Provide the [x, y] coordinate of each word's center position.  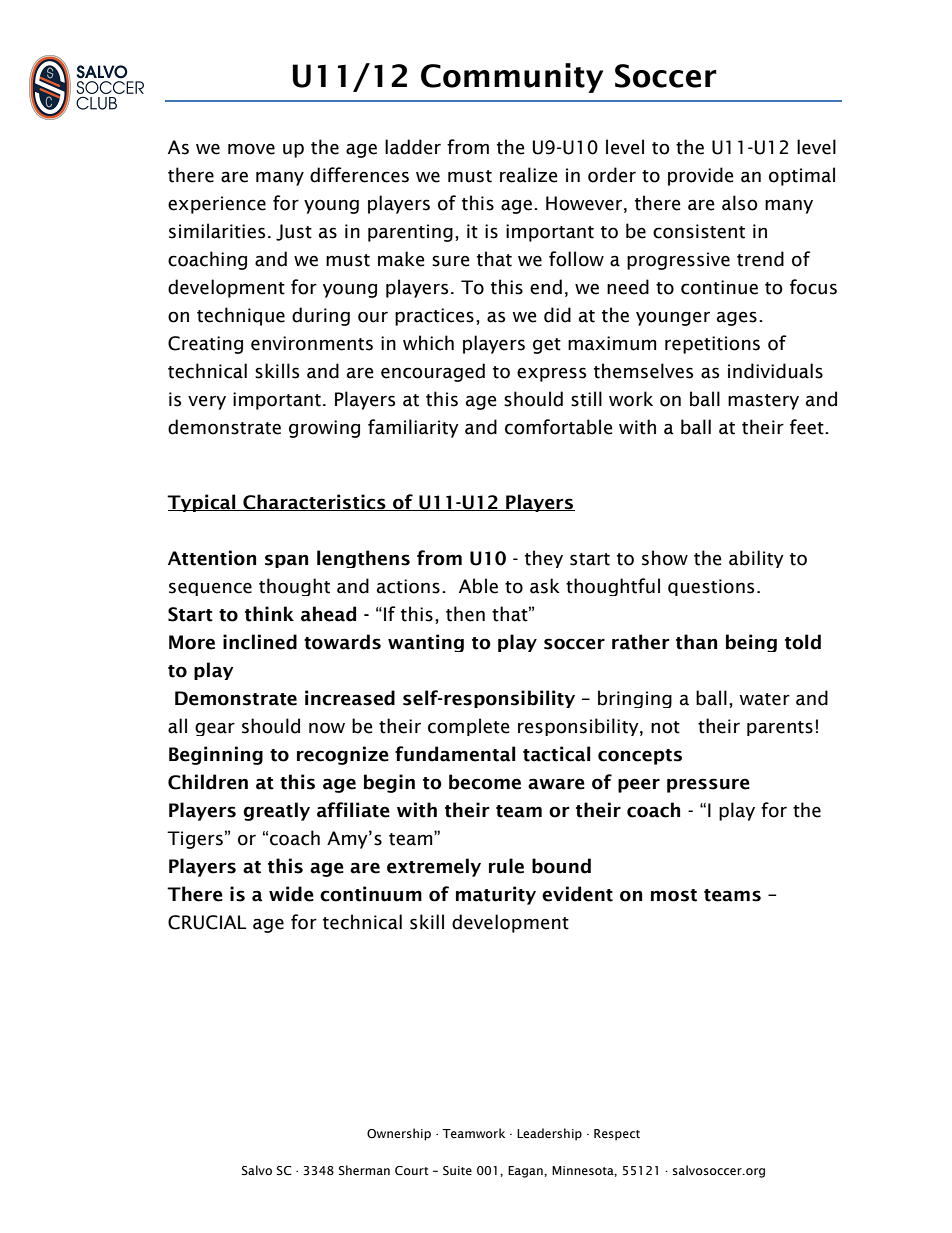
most [674, 895]
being [751, 643]
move [251, 149]
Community [512, 78]
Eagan [526, 1172]
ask [545, 586]
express [551, 374]
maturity [496, 895]
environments [312, 343]
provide [701, 176]
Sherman [364, 1170]
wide [291, 894]
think [269, 614]
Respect [617, 1135]
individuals [775, 371]
